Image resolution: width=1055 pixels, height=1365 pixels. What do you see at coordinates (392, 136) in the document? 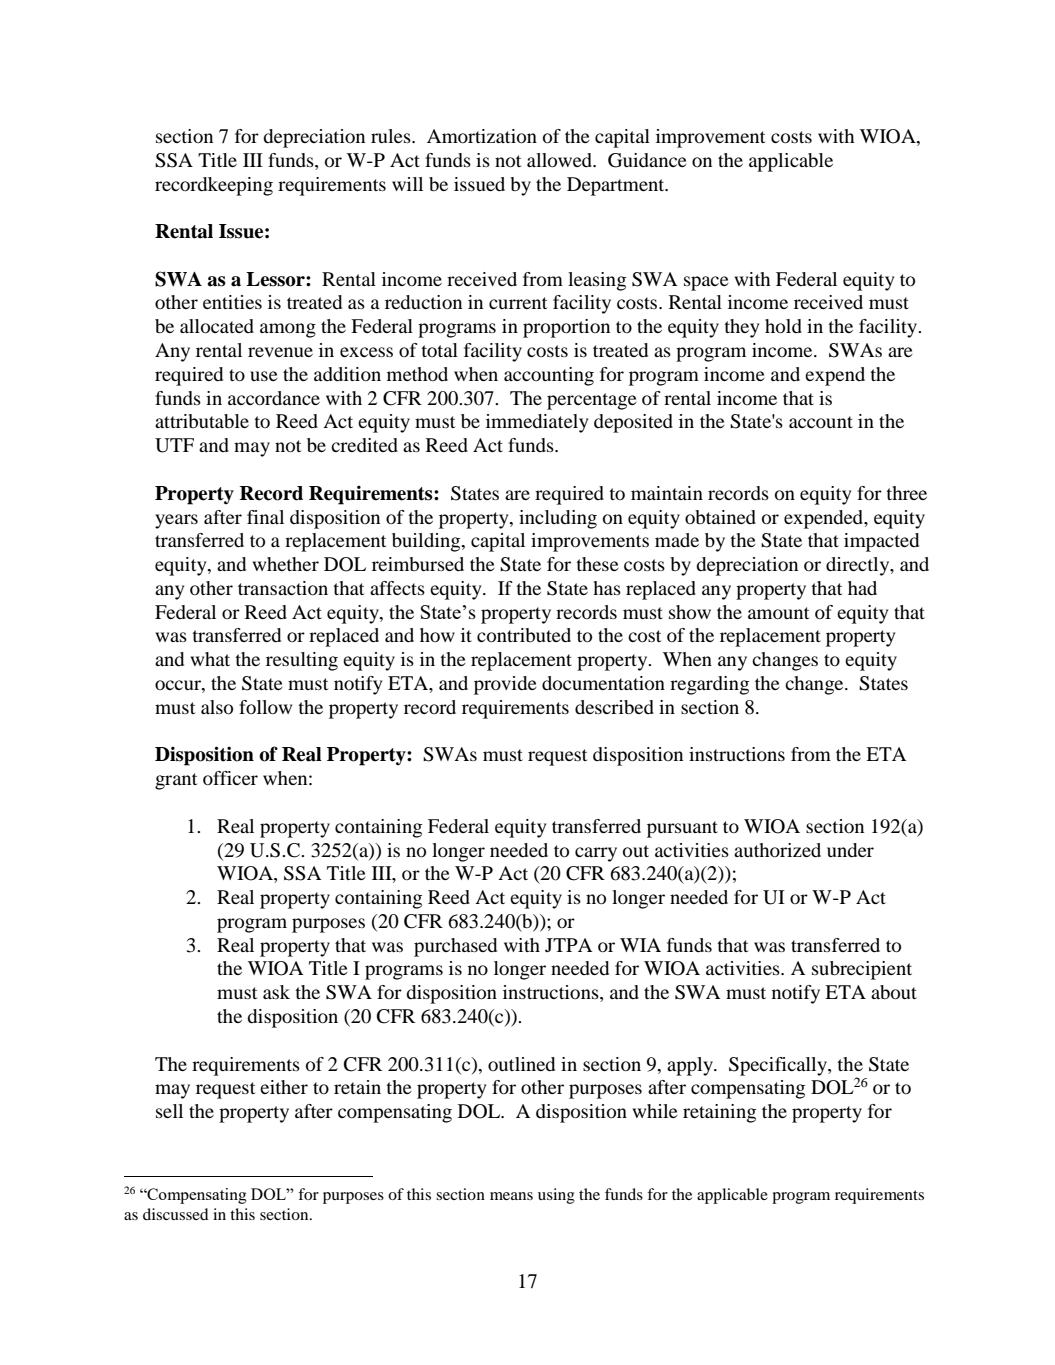
I see `rules` at bounding box center [392, 136].
